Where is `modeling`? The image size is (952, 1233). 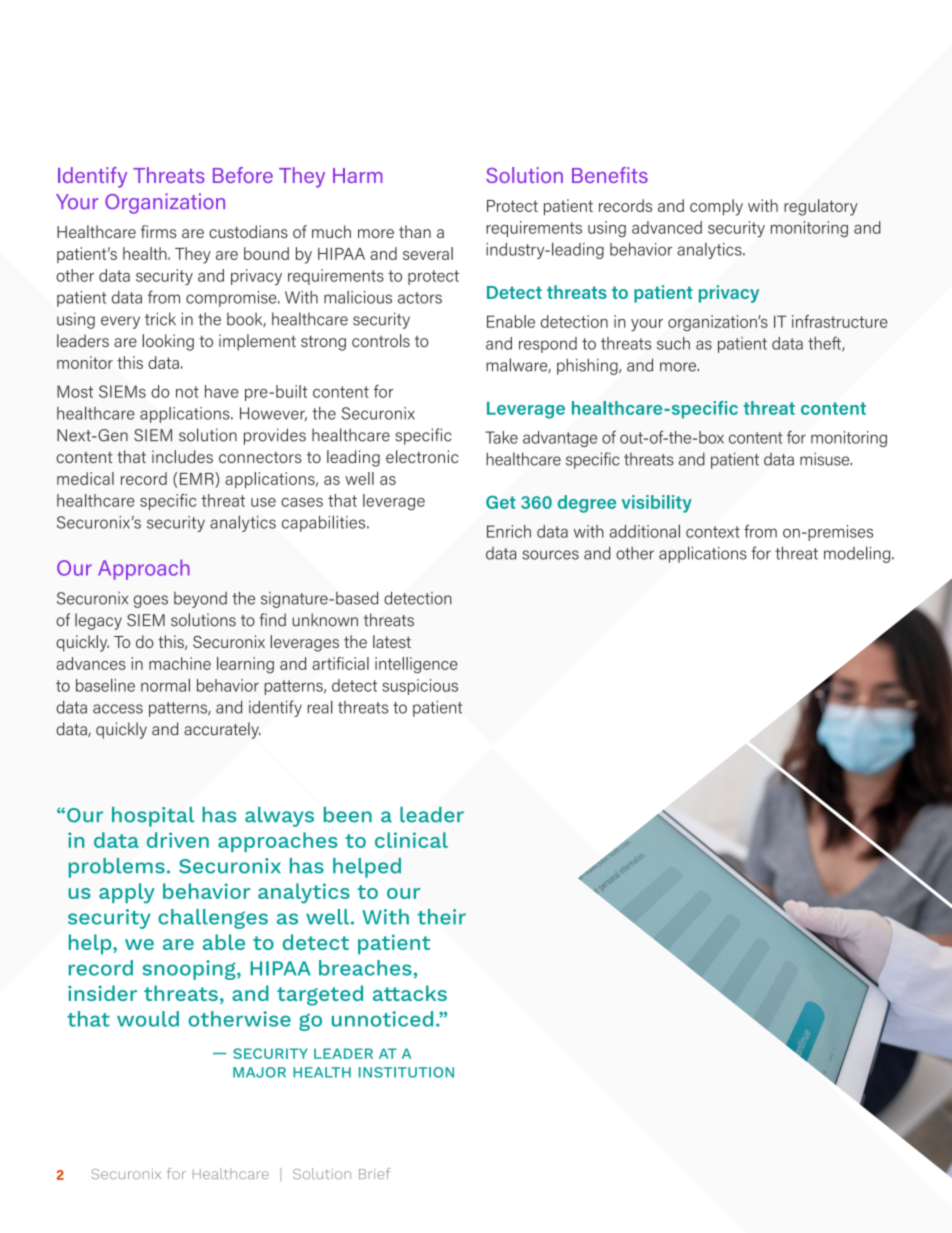
modeling is located at coordinates (858, 554).
